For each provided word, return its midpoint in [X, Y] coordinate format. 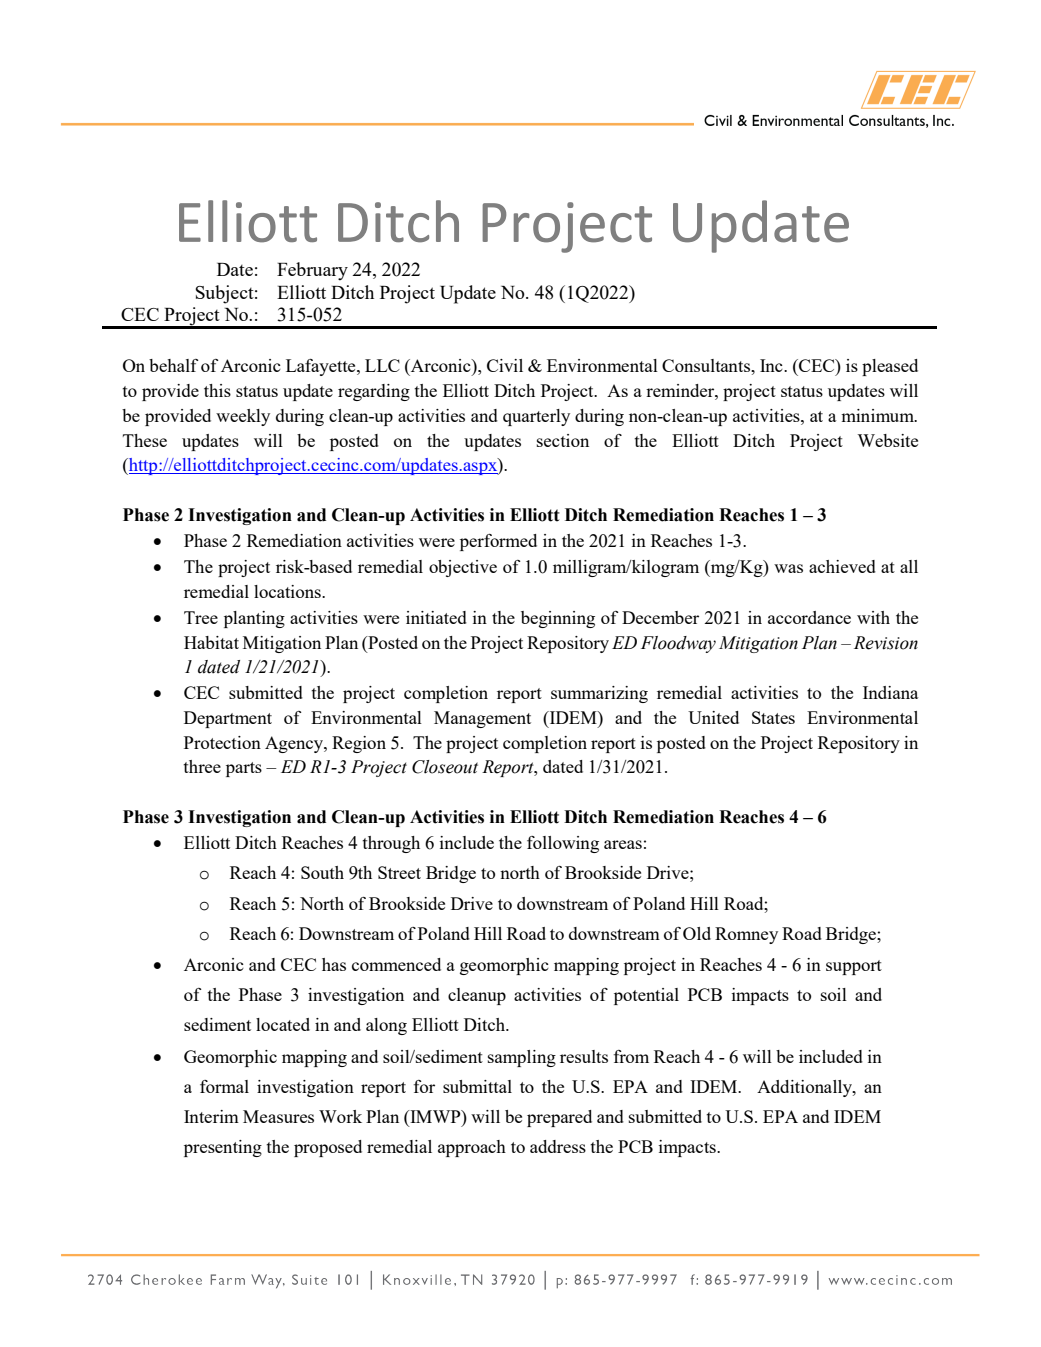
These [145, 440]
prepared [559, 1118]
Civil [505, 365]
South [322, 872]
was [788, 568]
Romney [746, 935]
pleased [890, 367]
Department [228, 719]
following [563, 844]
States [773, 717]
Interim [211, 1116]
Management [482, 719]
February [312, 271]
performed [498, 542]
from [631, 1056]
